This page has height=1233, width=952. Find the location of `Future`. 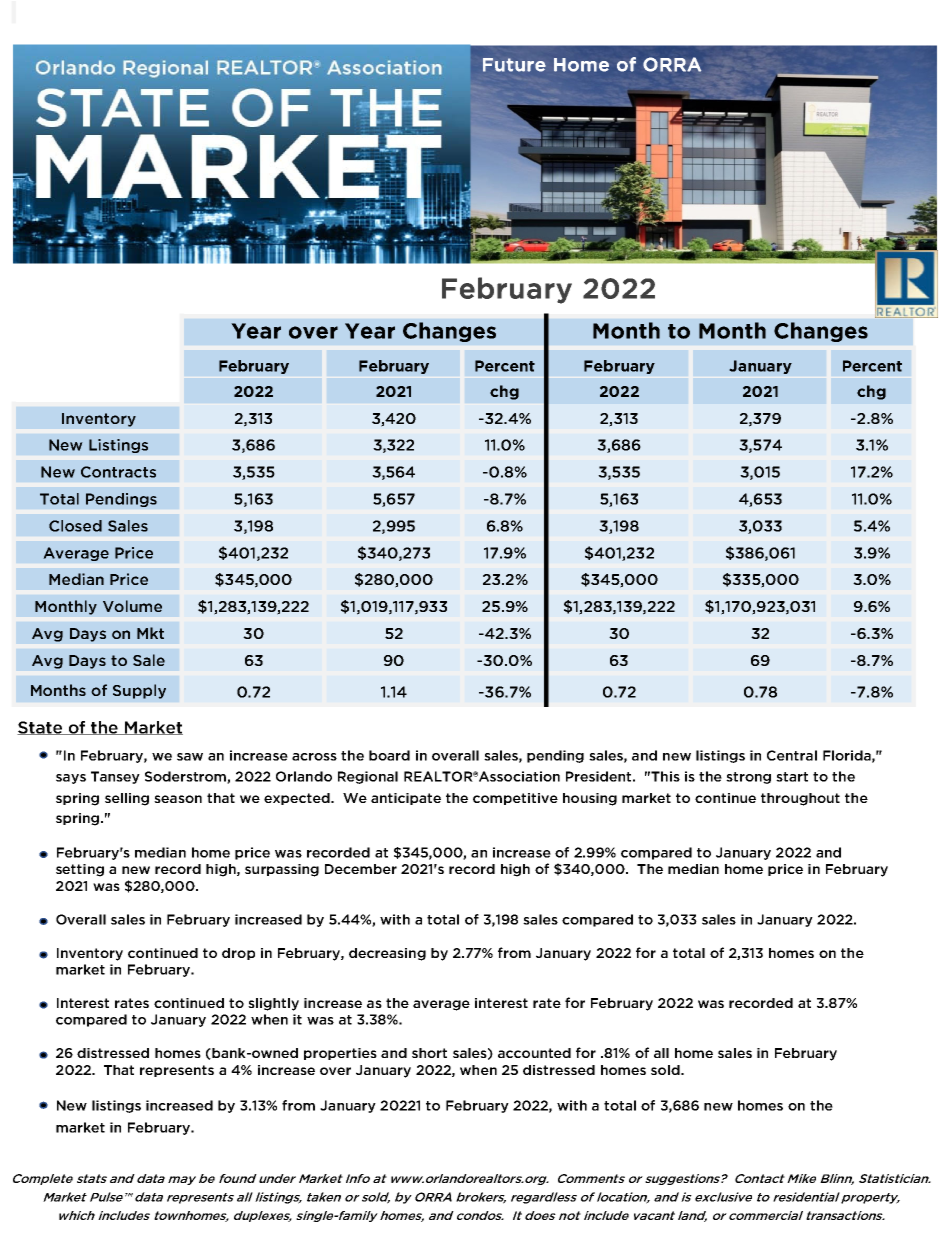

Future is located at coordinates (514, 65).
